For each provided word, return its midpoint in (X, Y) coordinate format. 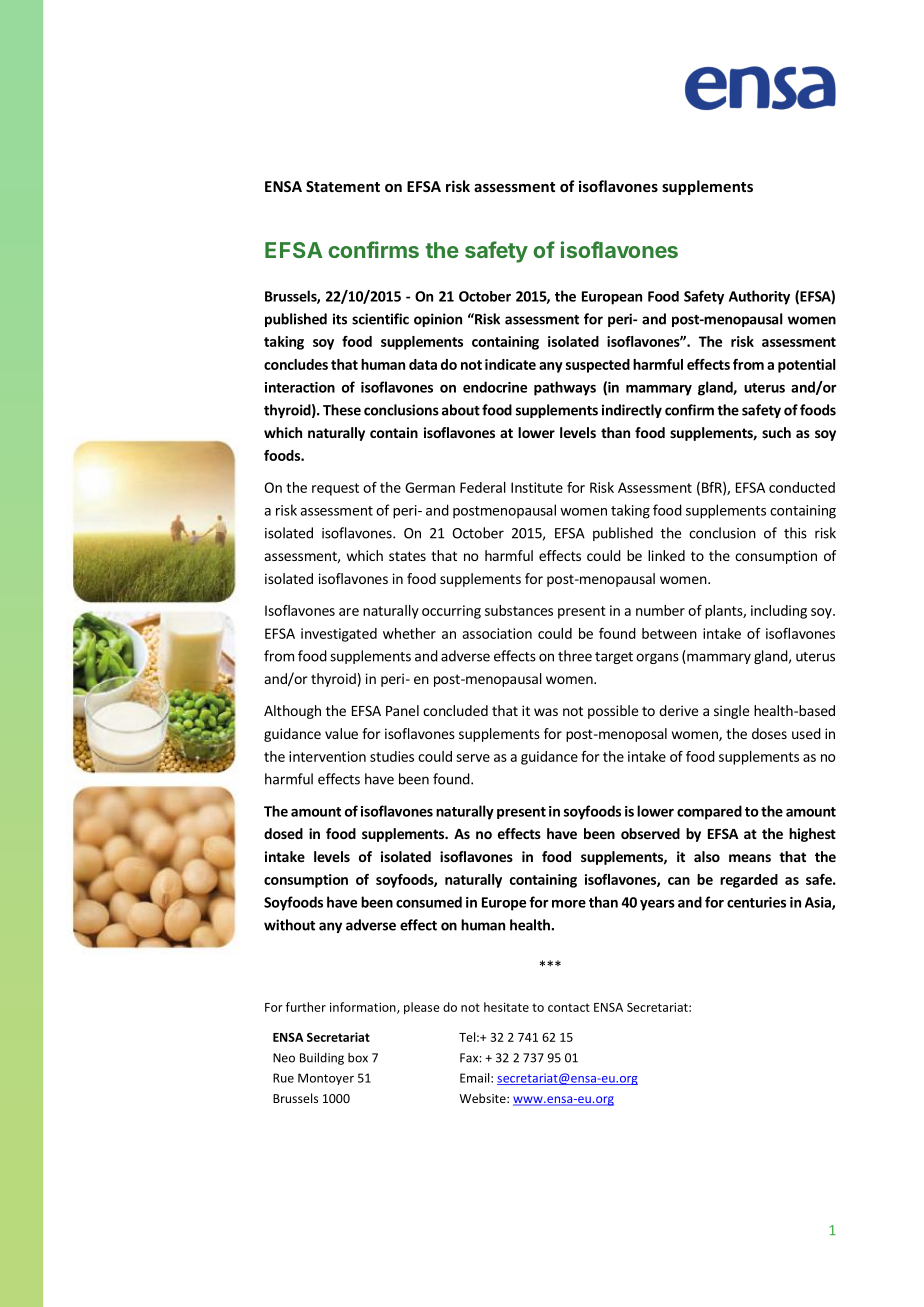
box (358, 1058)
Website (483, 1098)
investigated (339, 635)
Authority (759, 297)
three (575, 656)
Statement (343, 186)
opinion (438, 320)
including (779, 612)
